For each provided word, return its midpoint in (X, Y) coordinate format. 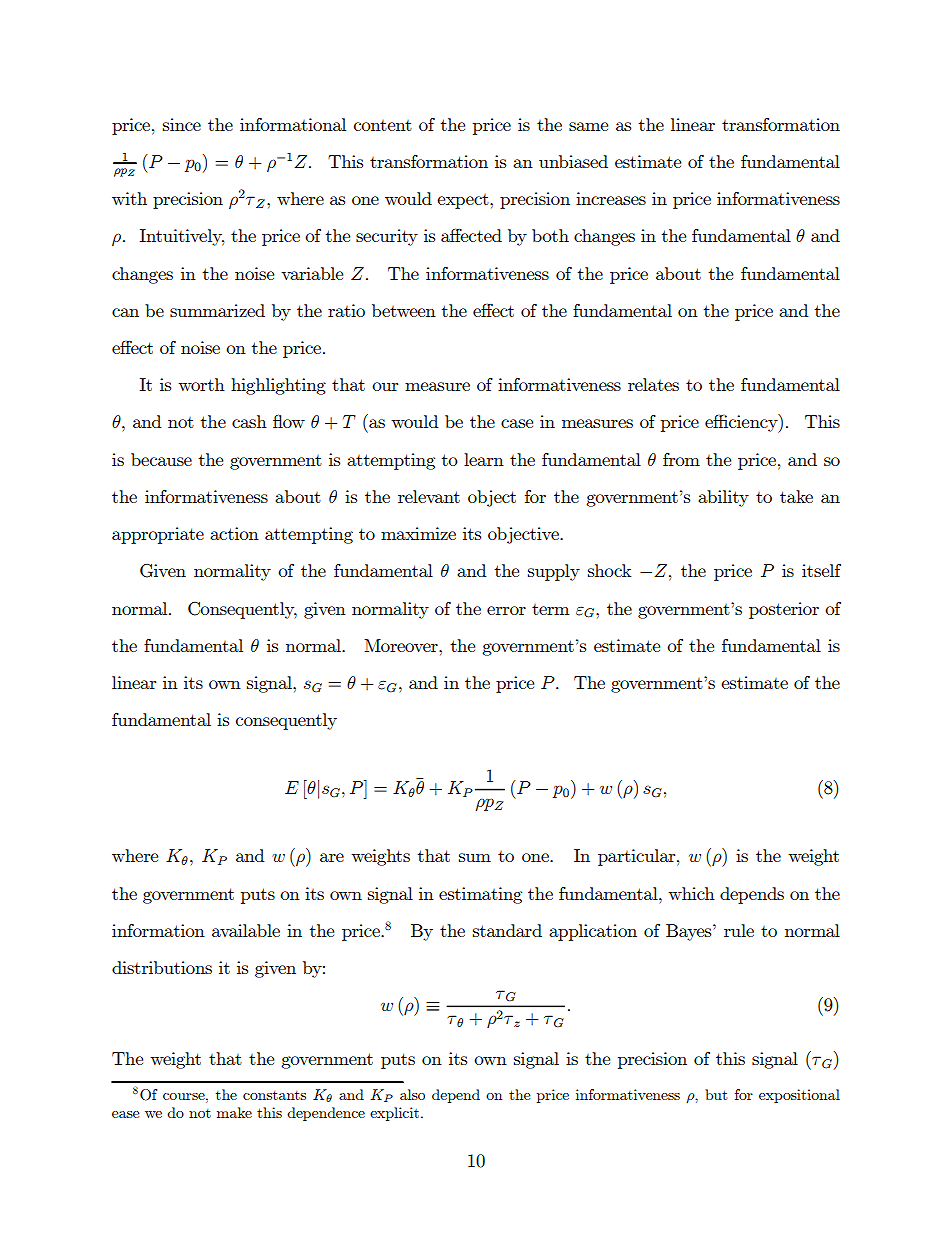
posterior (784, 610)
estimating (480, 895)
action (234, 533)
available (246, 930)
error (506, 610)
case (517, 423)
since (182, 124)
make (234, 1112)
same (588, 126)
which (691, 893)
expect (464, 201)
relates (653, 384)
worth (201, 384)
